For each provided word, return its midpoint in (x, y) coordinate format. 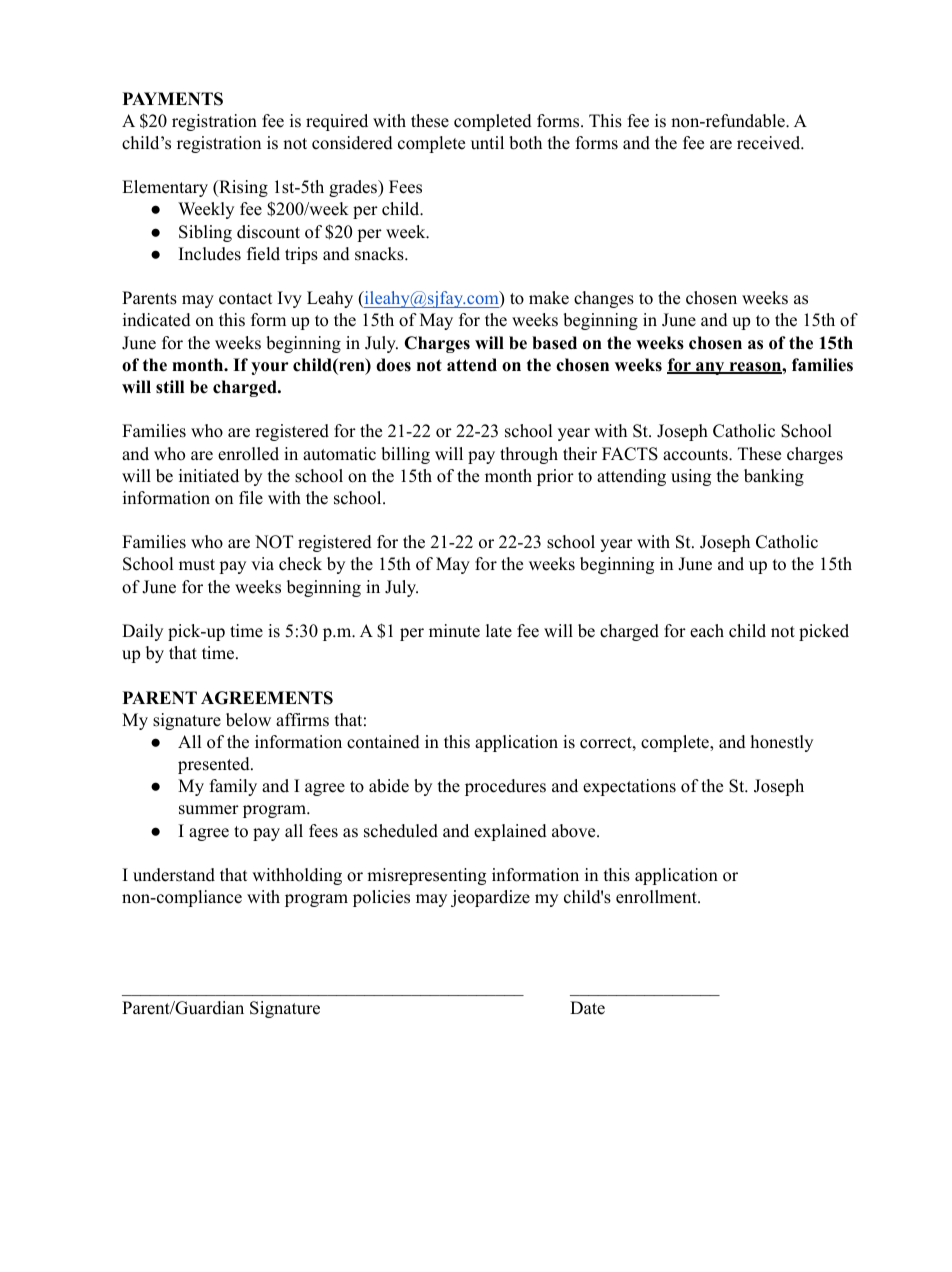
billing (405, 455)
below (248, 720)
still (170, 387)
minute (454, 631)
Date (587, 1008)
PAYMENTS (173, 99)
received (769, 143)
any (710, 368)
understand (174, 875)
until (487, 143)
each (707, 631)
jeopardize (490, 898)
